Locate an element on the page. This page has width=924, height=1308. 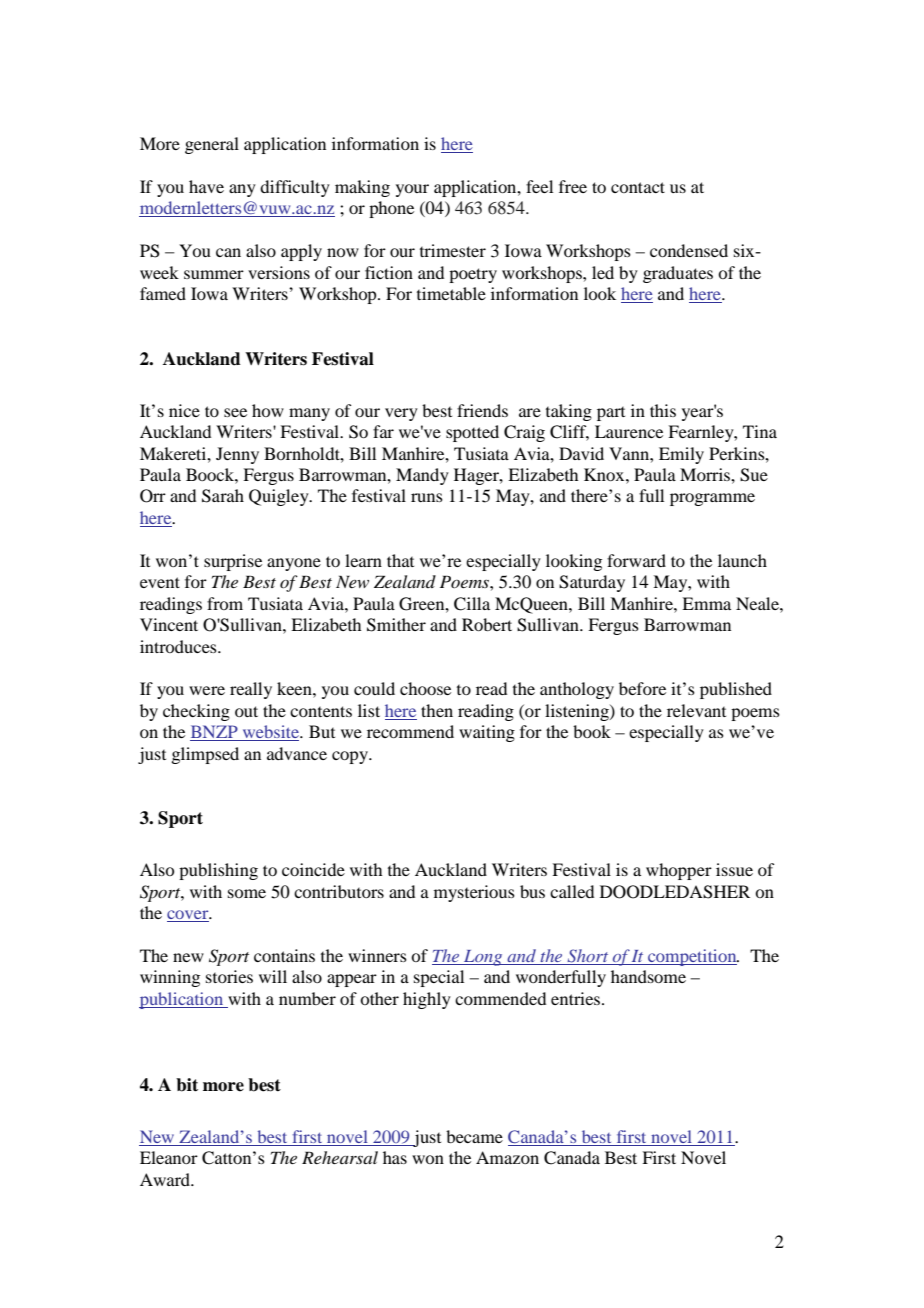
Eleanor is located at coordinates (169, 1157).
